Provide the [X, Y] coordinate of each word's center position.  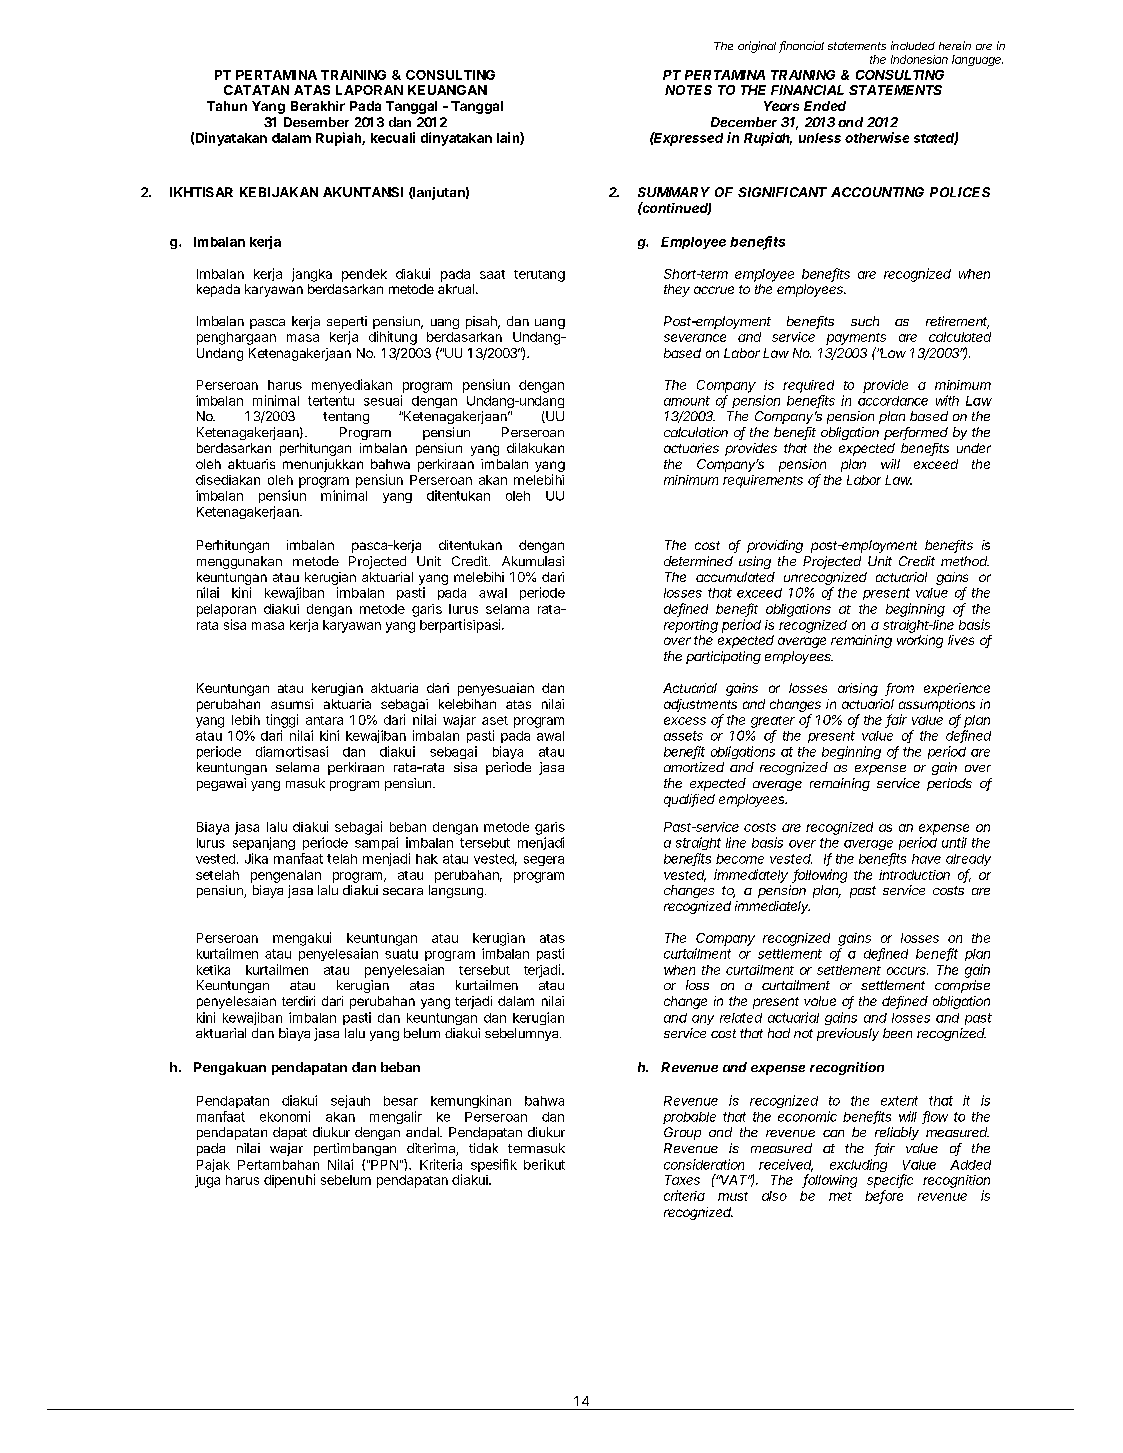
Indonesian [919, 59]
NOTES [688, 90]
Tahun [227, 106]
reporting [691, 626]
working [920, 641]
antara [324, 720]
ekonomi [285, 1116]
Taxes [682, 1180]
